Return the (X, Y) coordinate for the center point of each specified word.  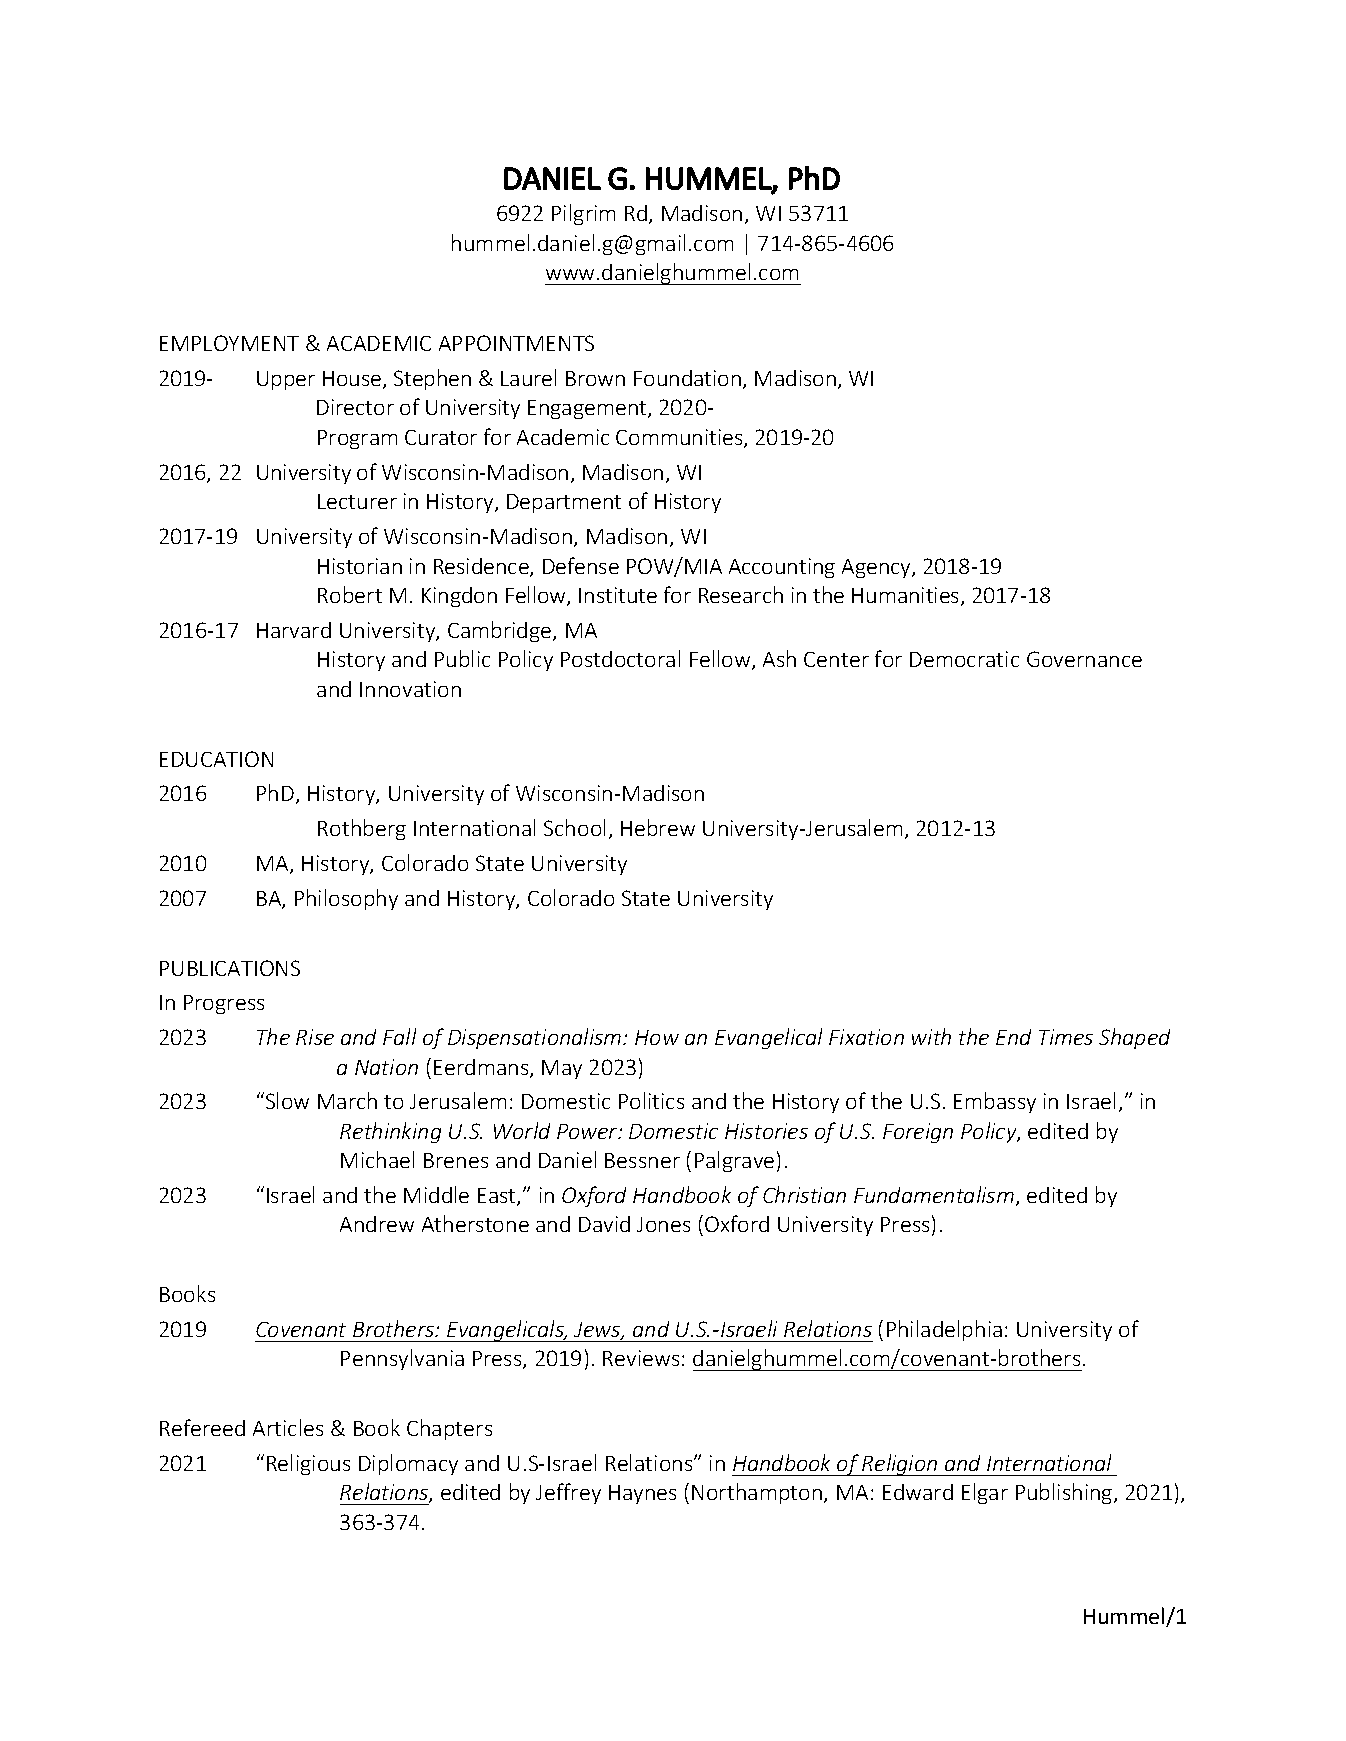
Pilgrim (583, 214)
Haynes (642, 1494)
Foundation (687, 378)
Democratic (964, 659)
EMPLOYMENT (229, 343)
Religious (308, 1464)
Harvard (294, 630)
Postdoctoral (620, 658)
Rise (315, 1037)
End (1013, 1037)
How (657, 1037)
